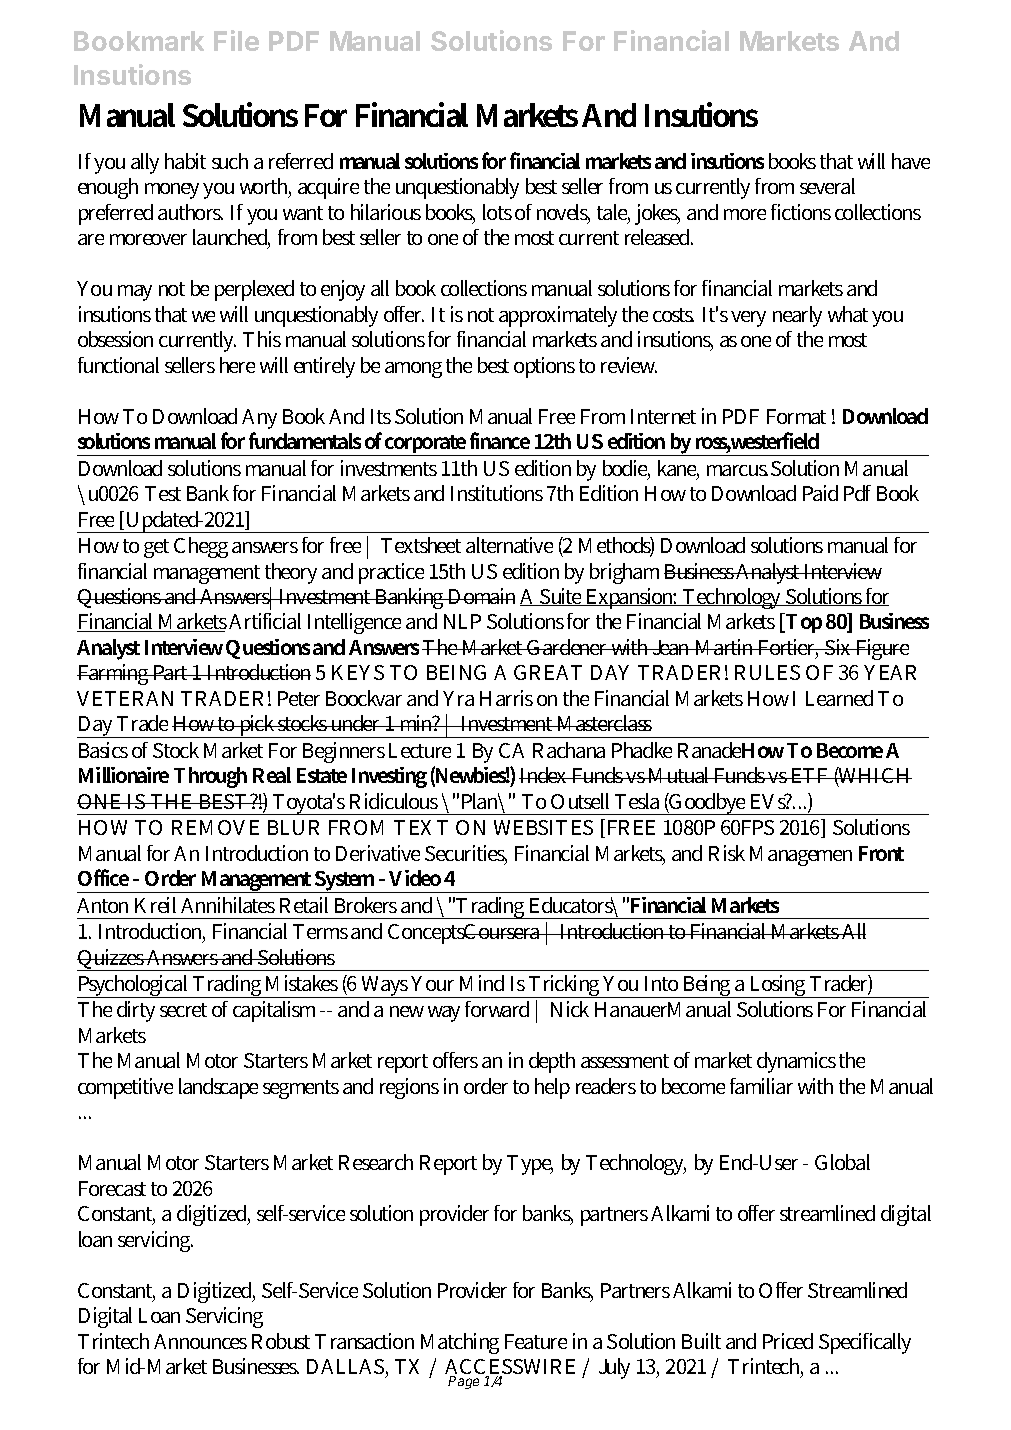 This screenshot has width=1011, height=1430. What do you see at coordinates (183, 1010) in the screenshot?
I see `secret` at bounding box center [183, 1010].
